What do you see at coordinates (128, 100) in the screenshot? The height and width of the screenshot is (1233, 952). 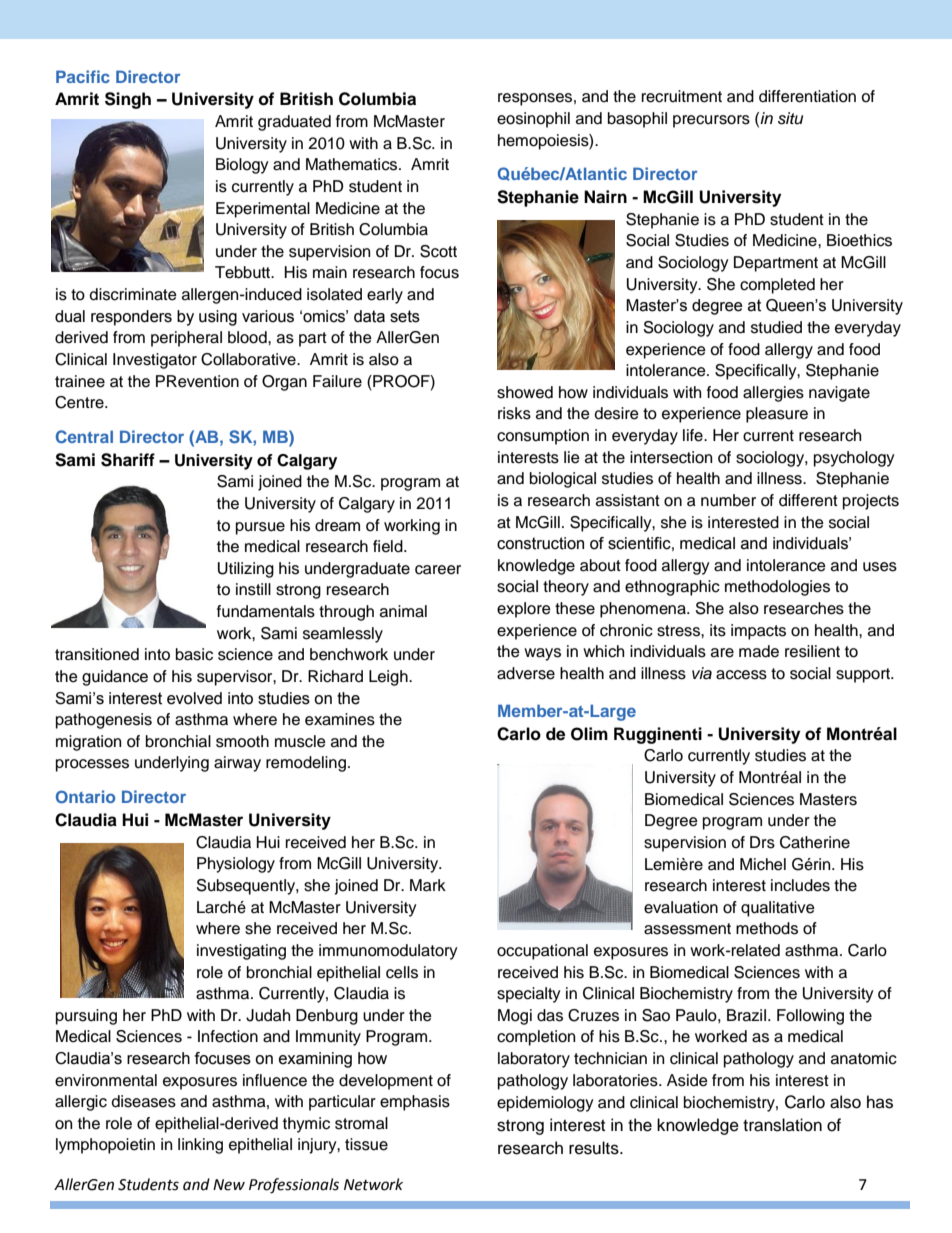 I see `Singh` at bounding box center [128, 100].
